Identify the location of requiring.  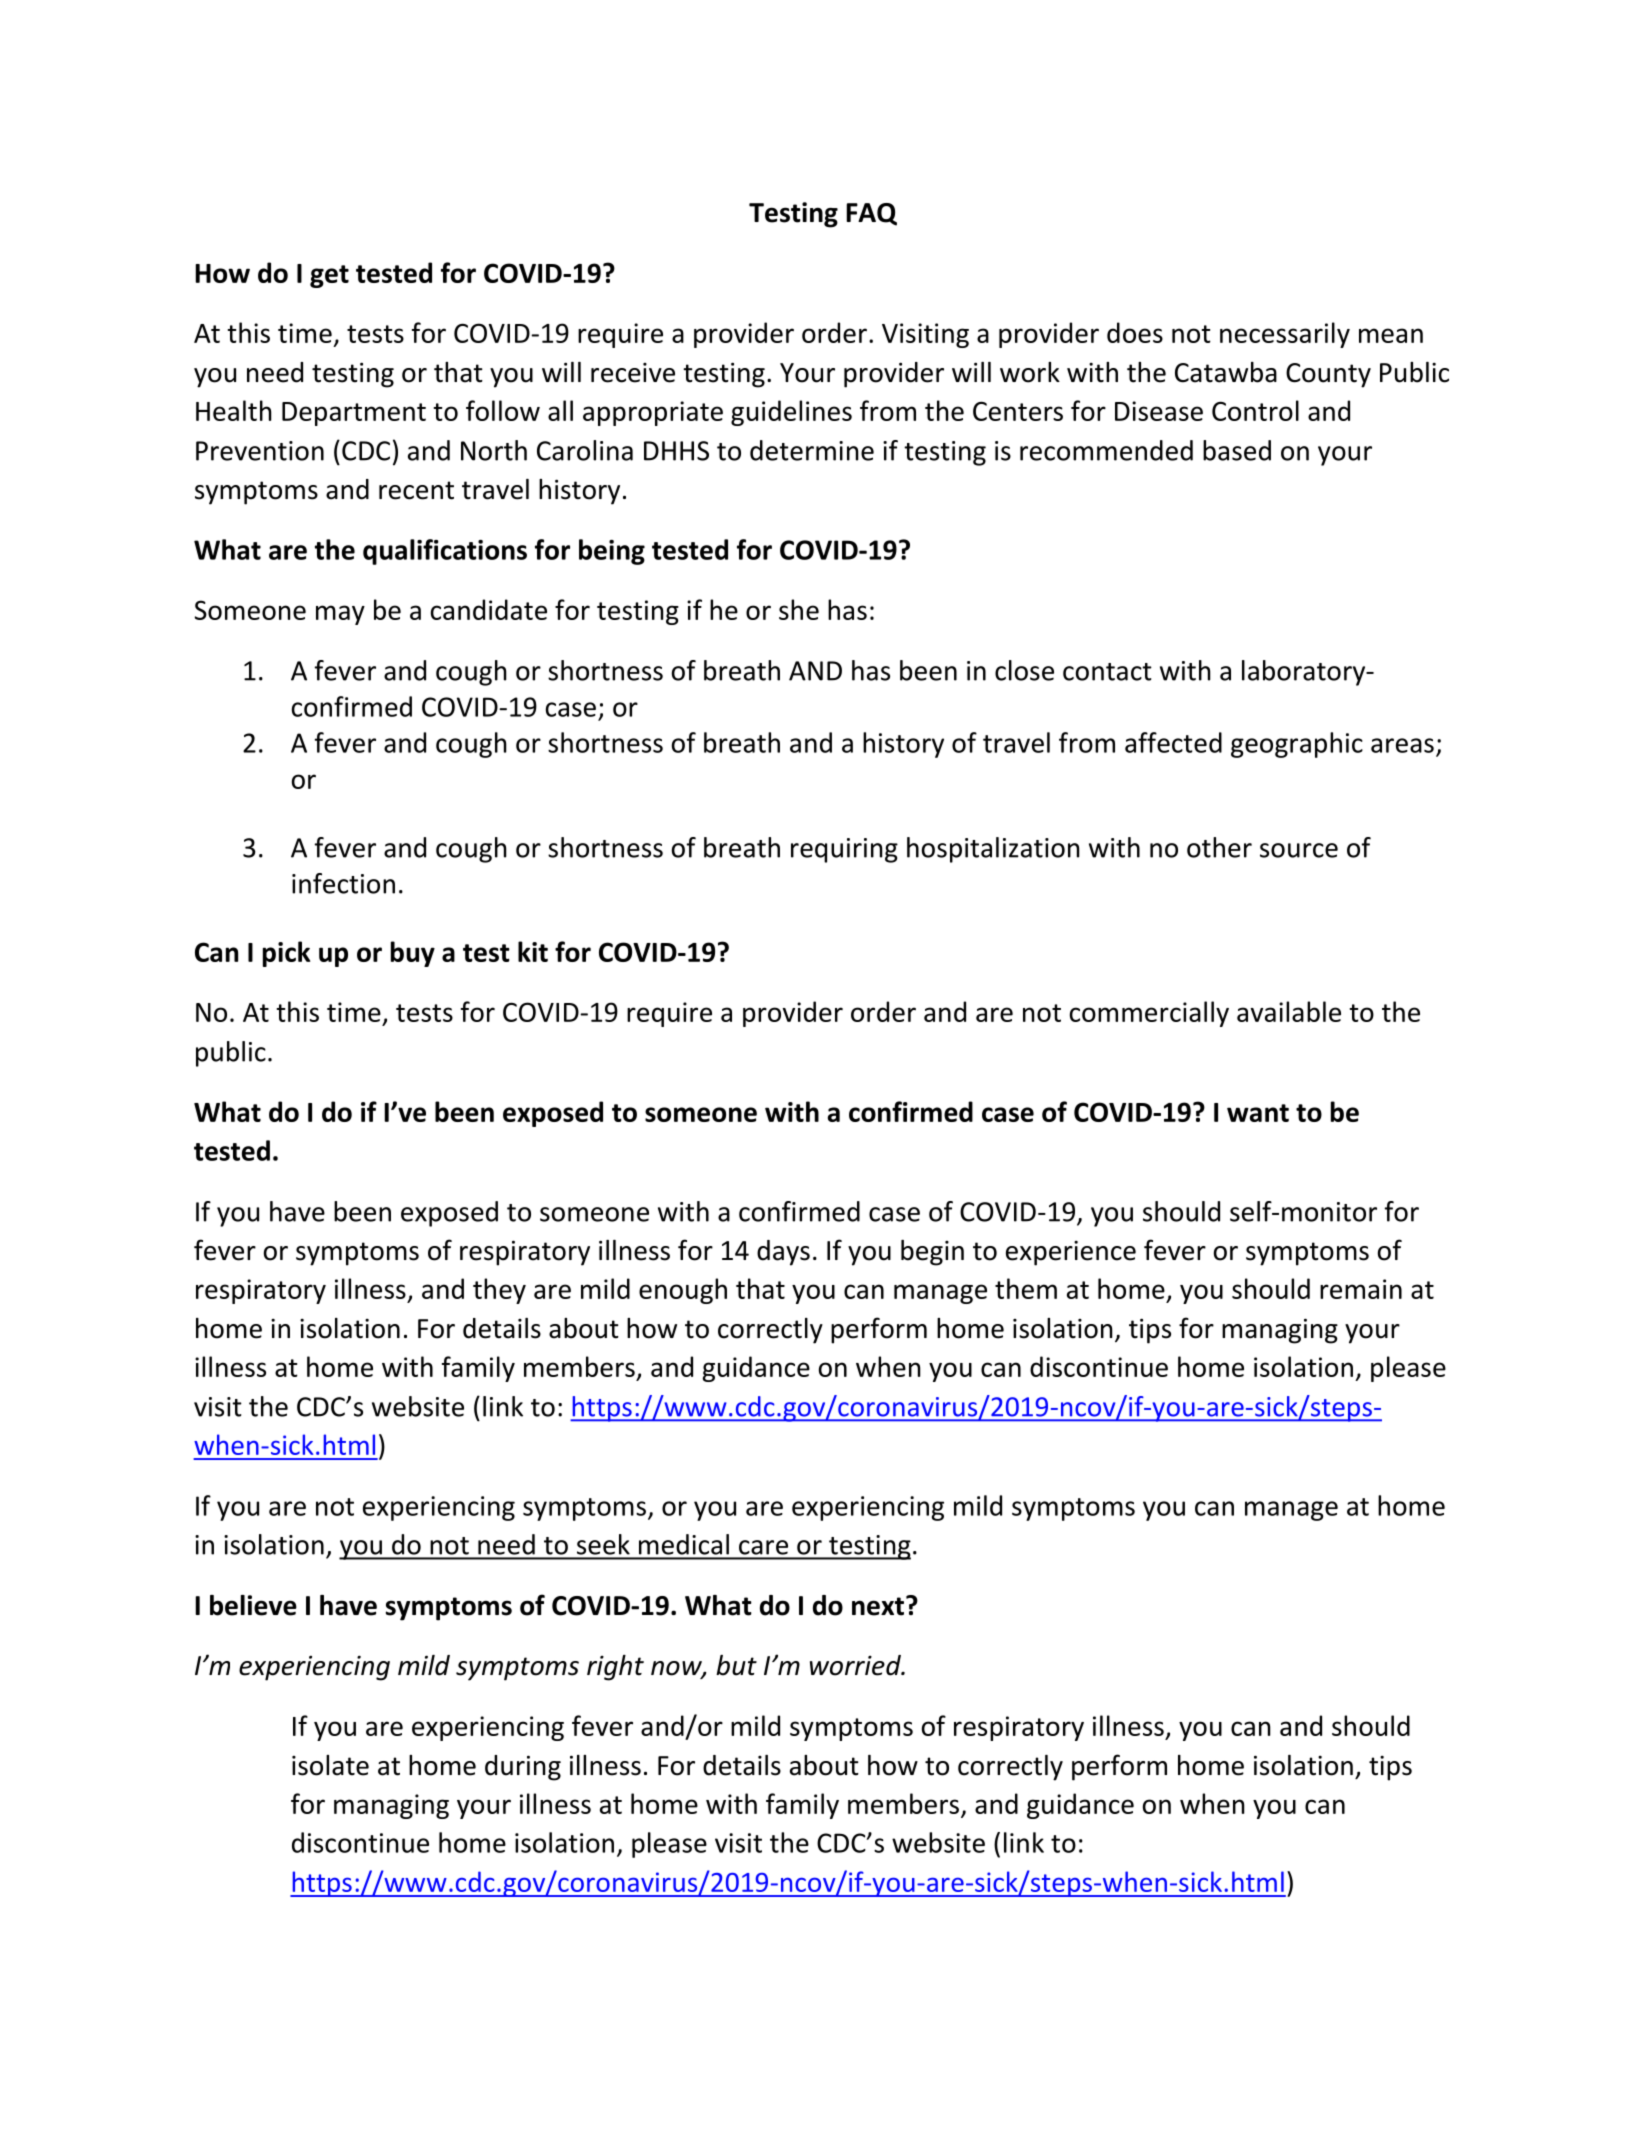
(844, 850).
